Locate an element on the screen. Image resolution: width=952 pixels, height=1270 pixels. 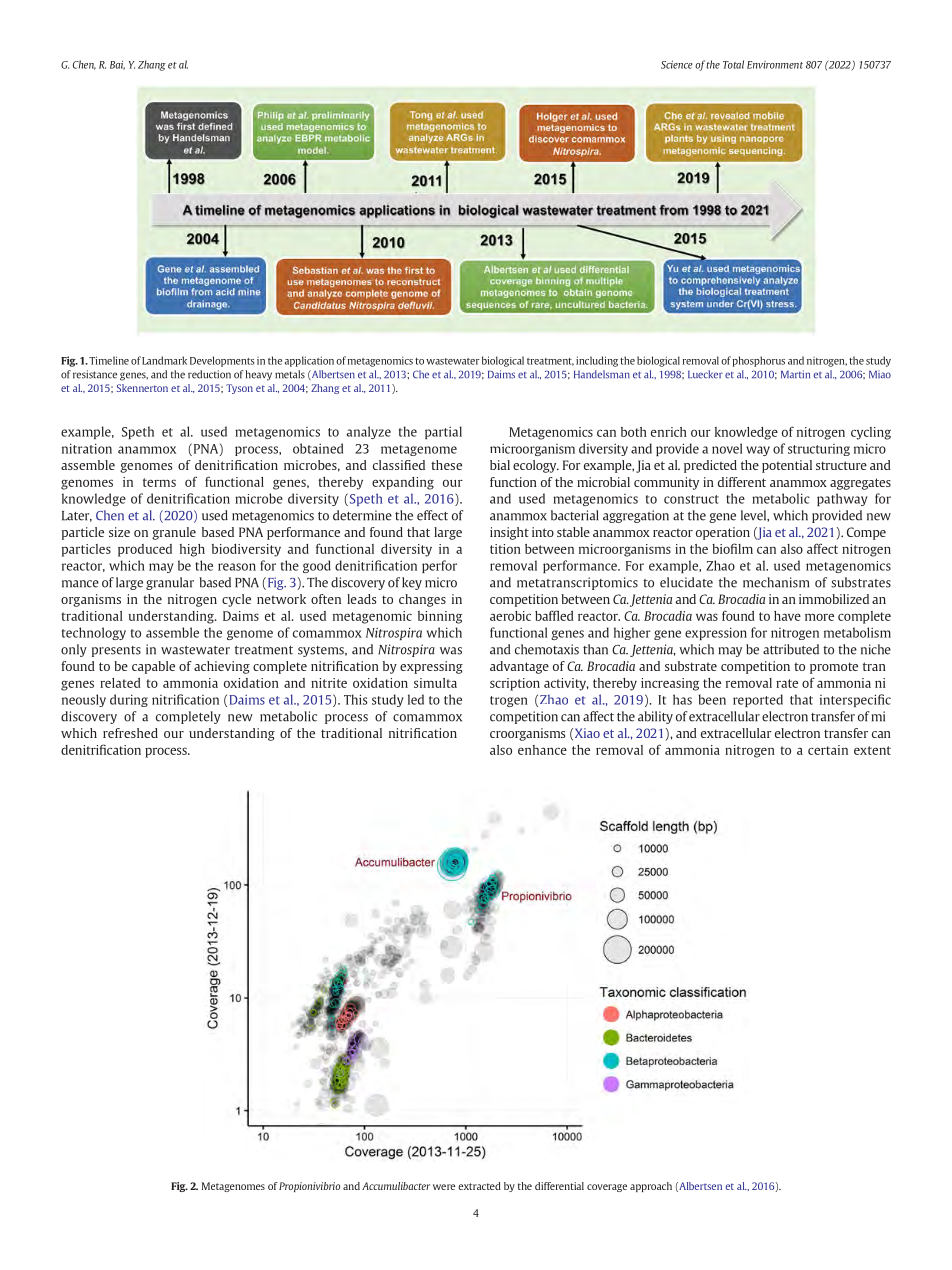
have is located at coordinates (787, 616).
